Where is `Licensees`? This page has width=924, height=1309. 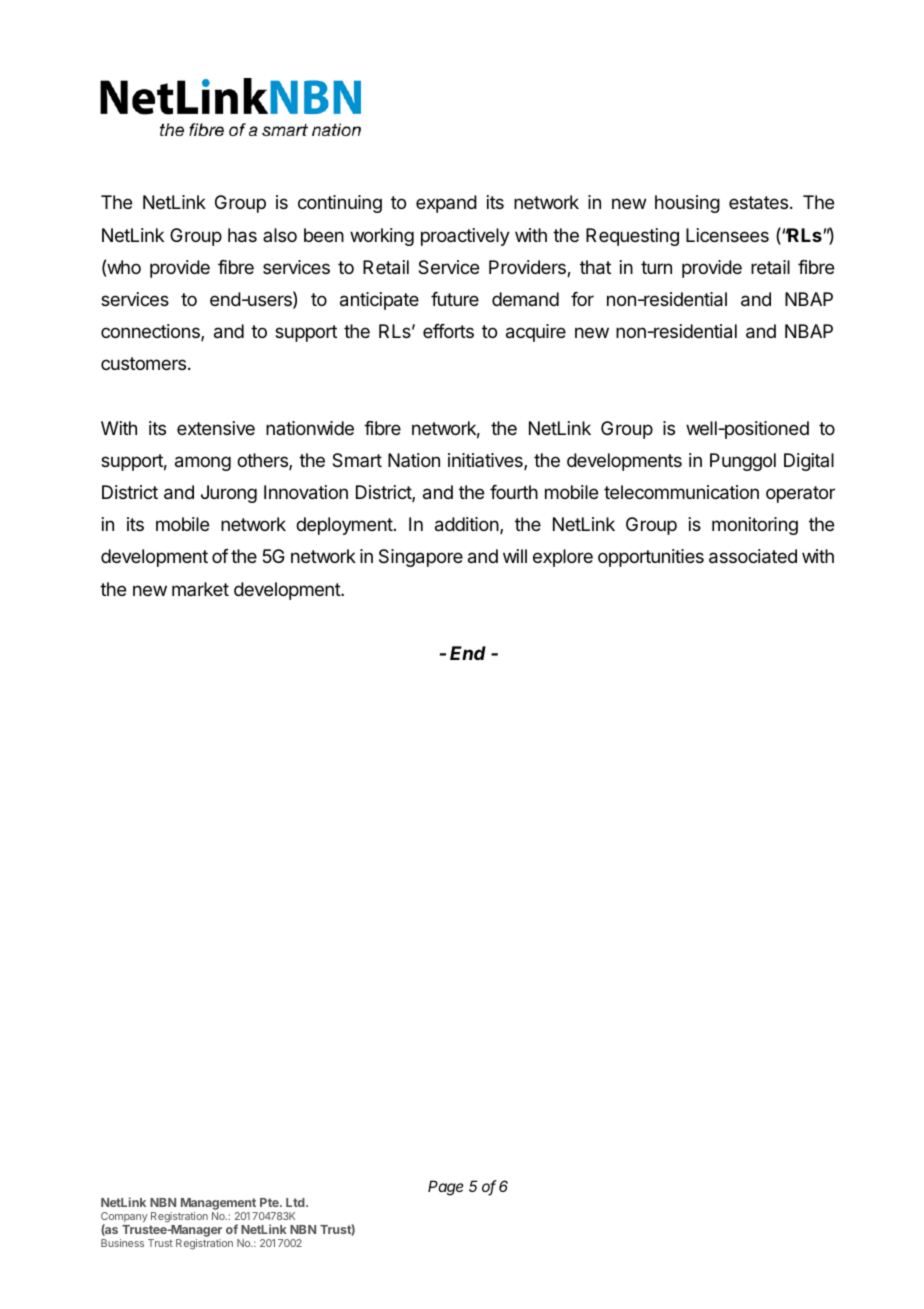 Licensees is located at coordinates (727, 235).
